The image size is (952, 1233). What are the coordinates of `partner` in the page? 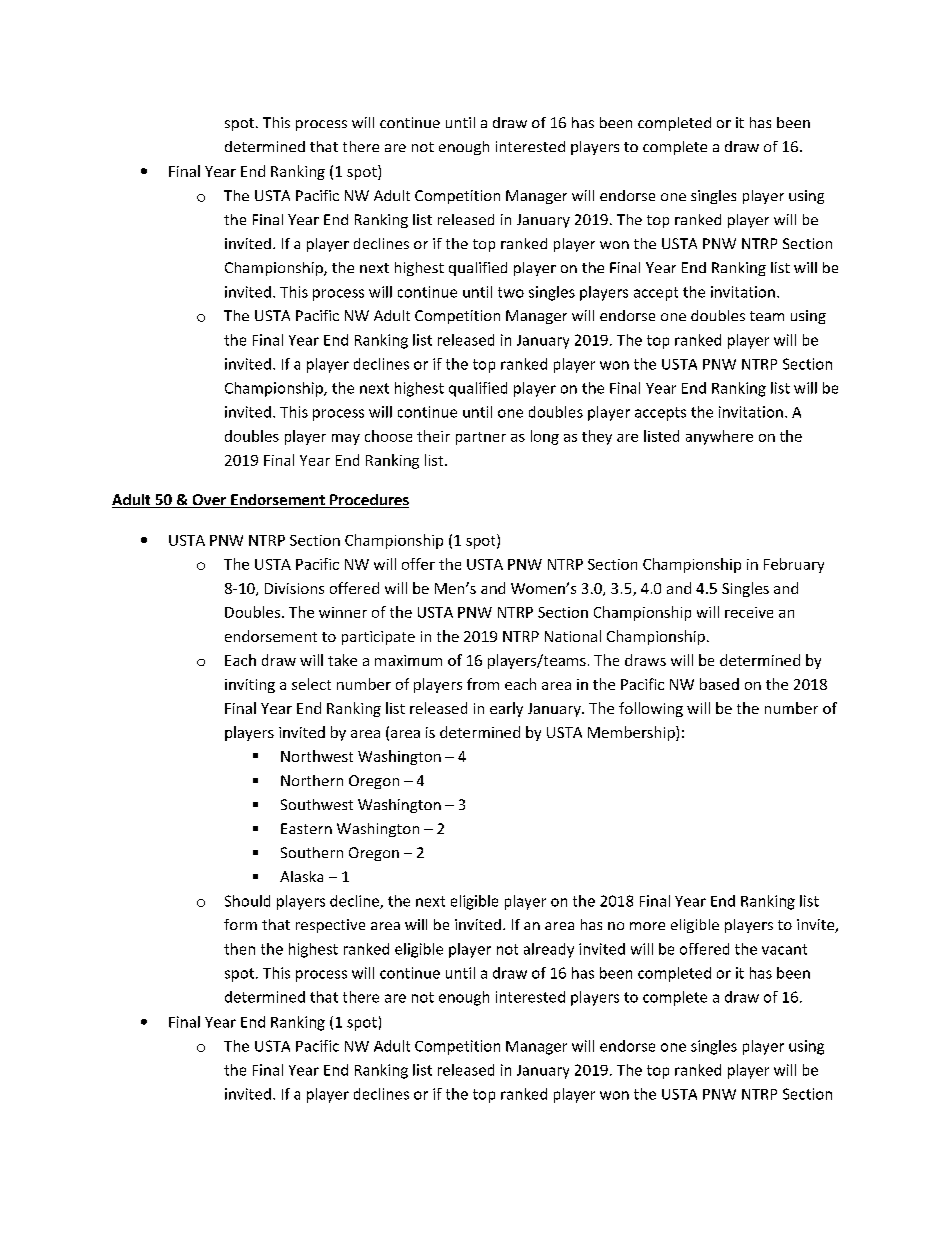 It's located at (481, 438).
